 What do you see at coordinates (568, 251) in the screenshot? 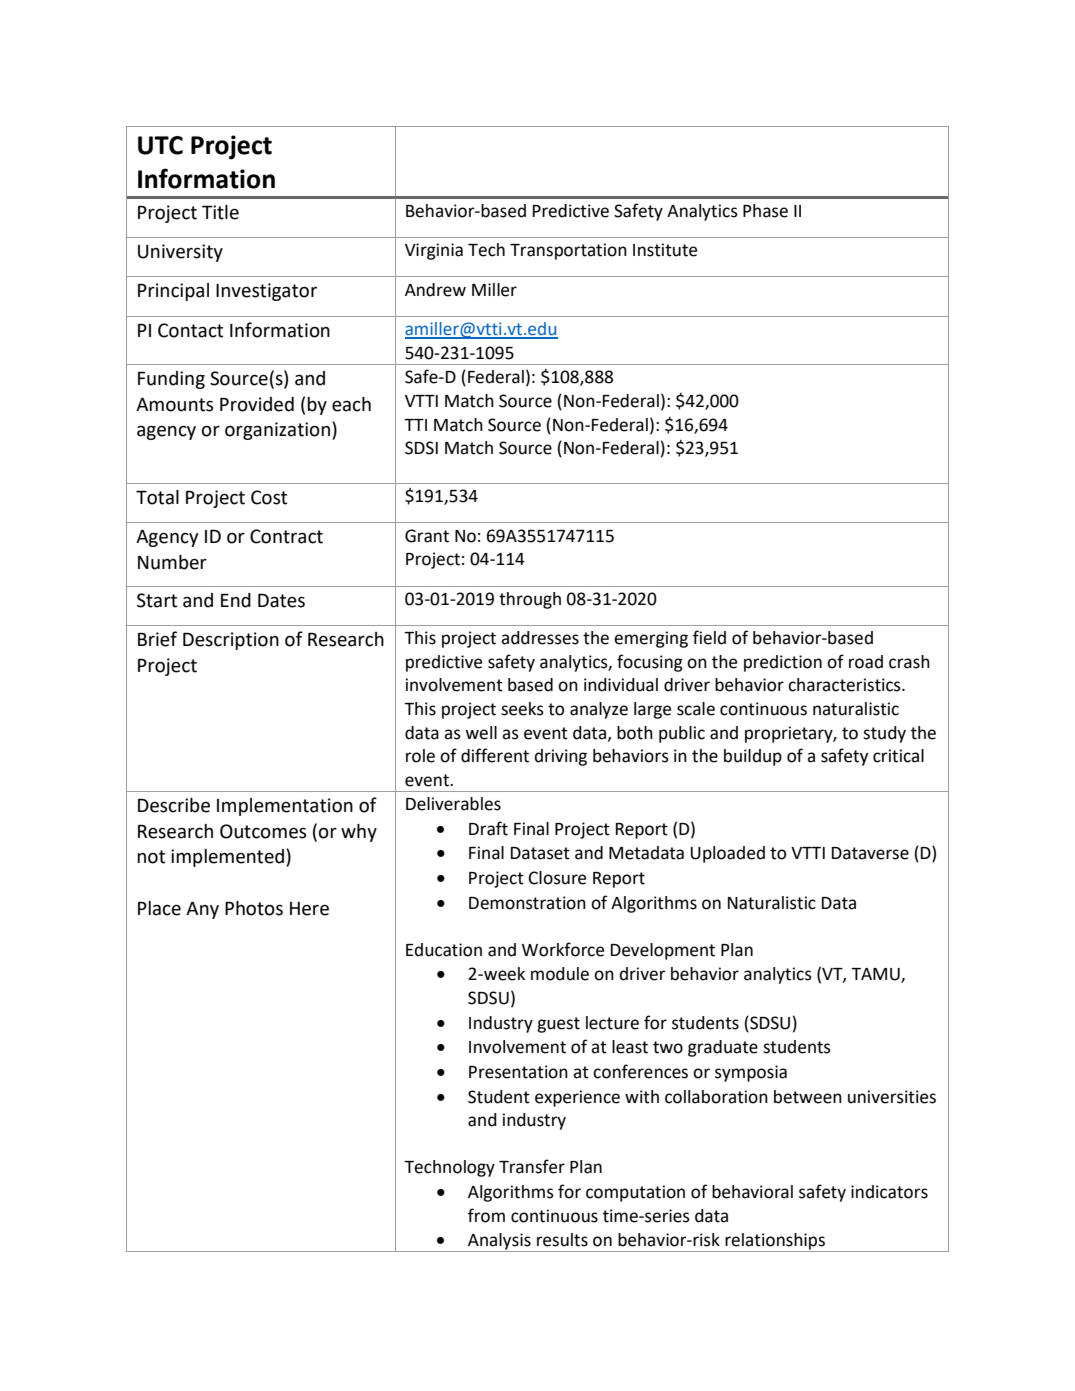
I see `Transportation` at bounding box center [568, 251].
